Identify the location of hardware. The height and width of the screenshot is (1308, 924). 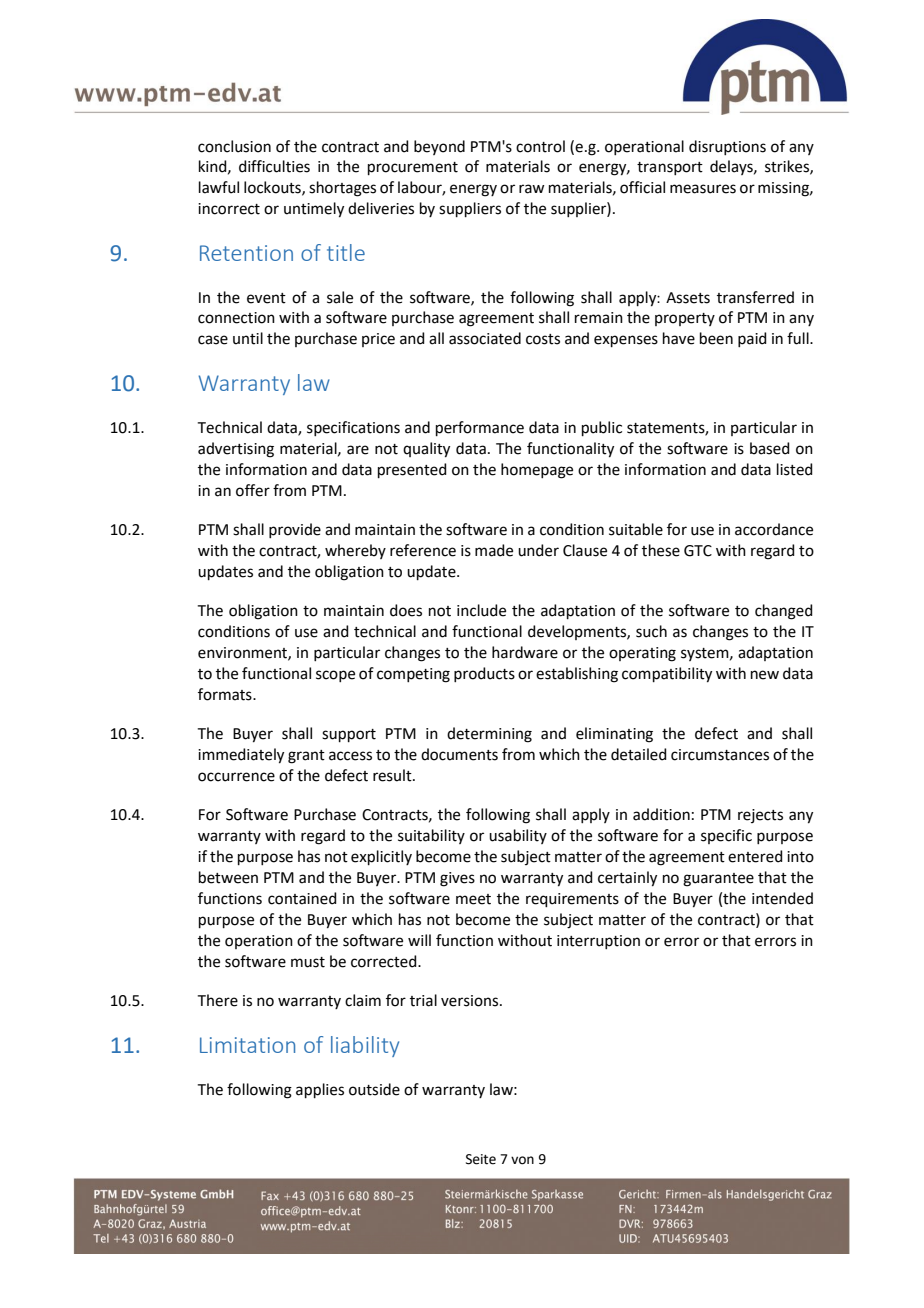
(525, 652).
